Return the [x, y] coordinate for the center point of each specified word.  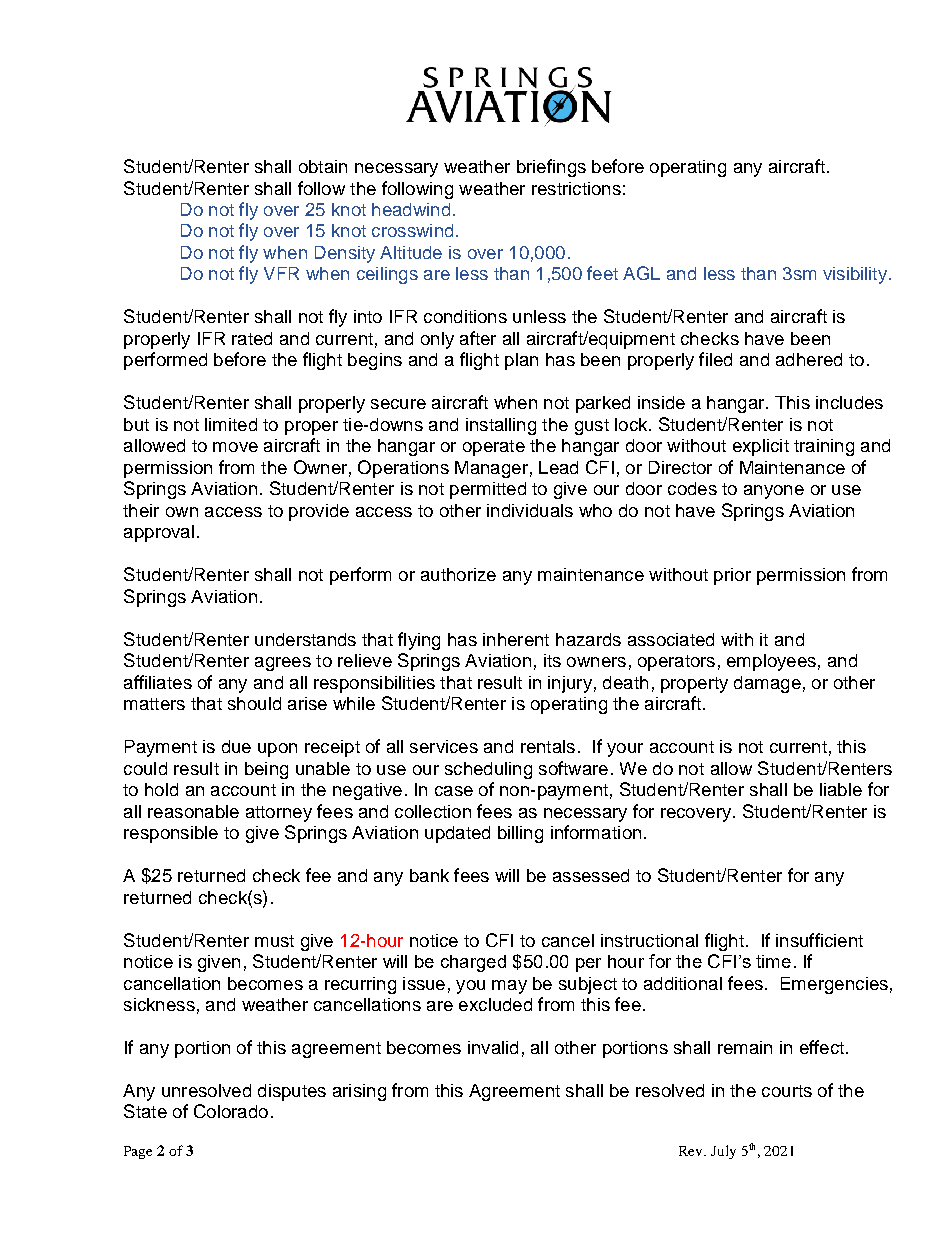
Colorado [231, 1111]
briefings [551, 168]
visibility [855, 275]
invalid [493, 1047]
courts [787, 1091]
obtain [323, 166]
